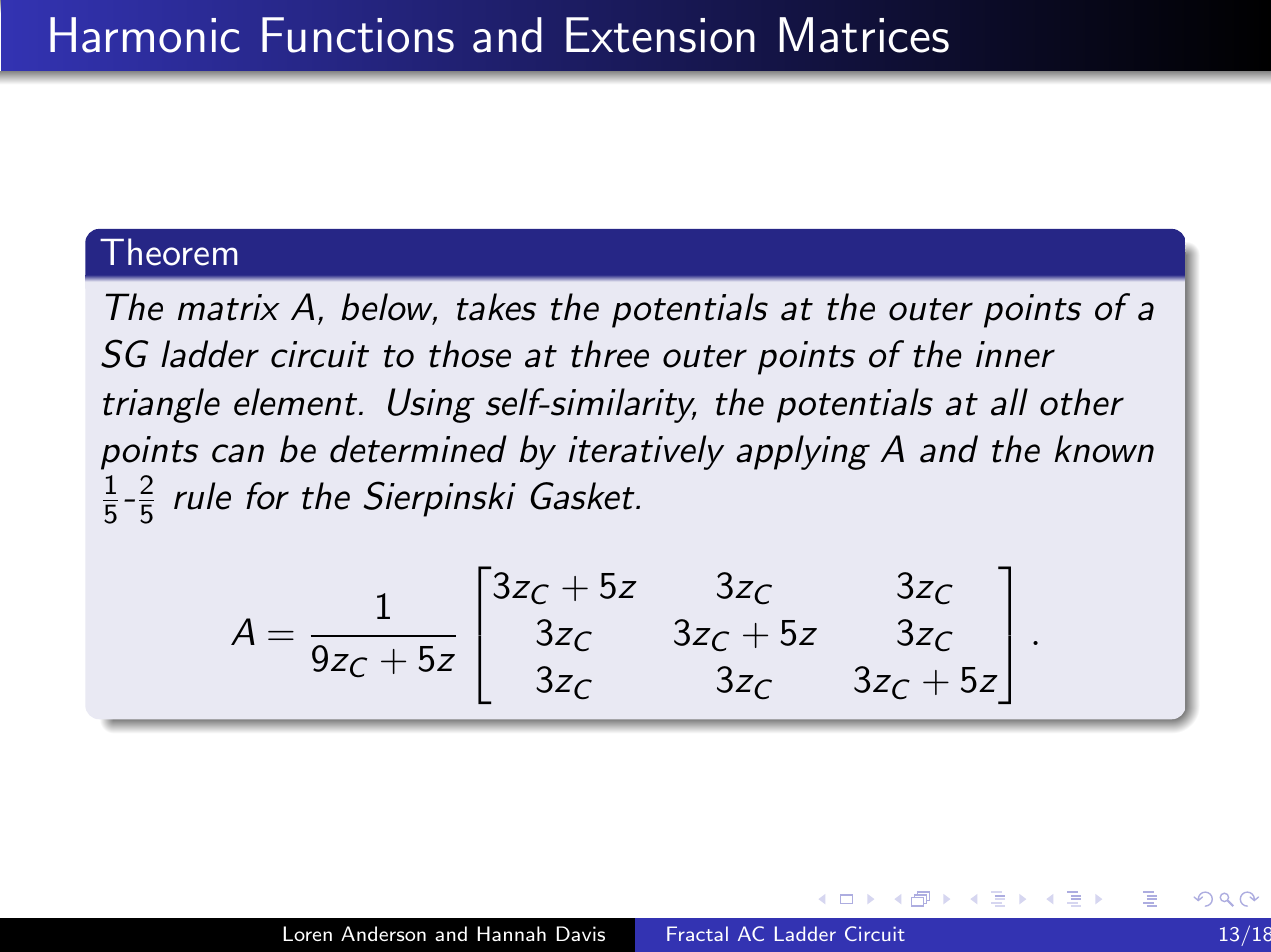 This screenshot has height=952, width=1271. What do you see at coordinates (307, 933) in the screenshot?
I see `Loren` at bounding box center [307, 933].
